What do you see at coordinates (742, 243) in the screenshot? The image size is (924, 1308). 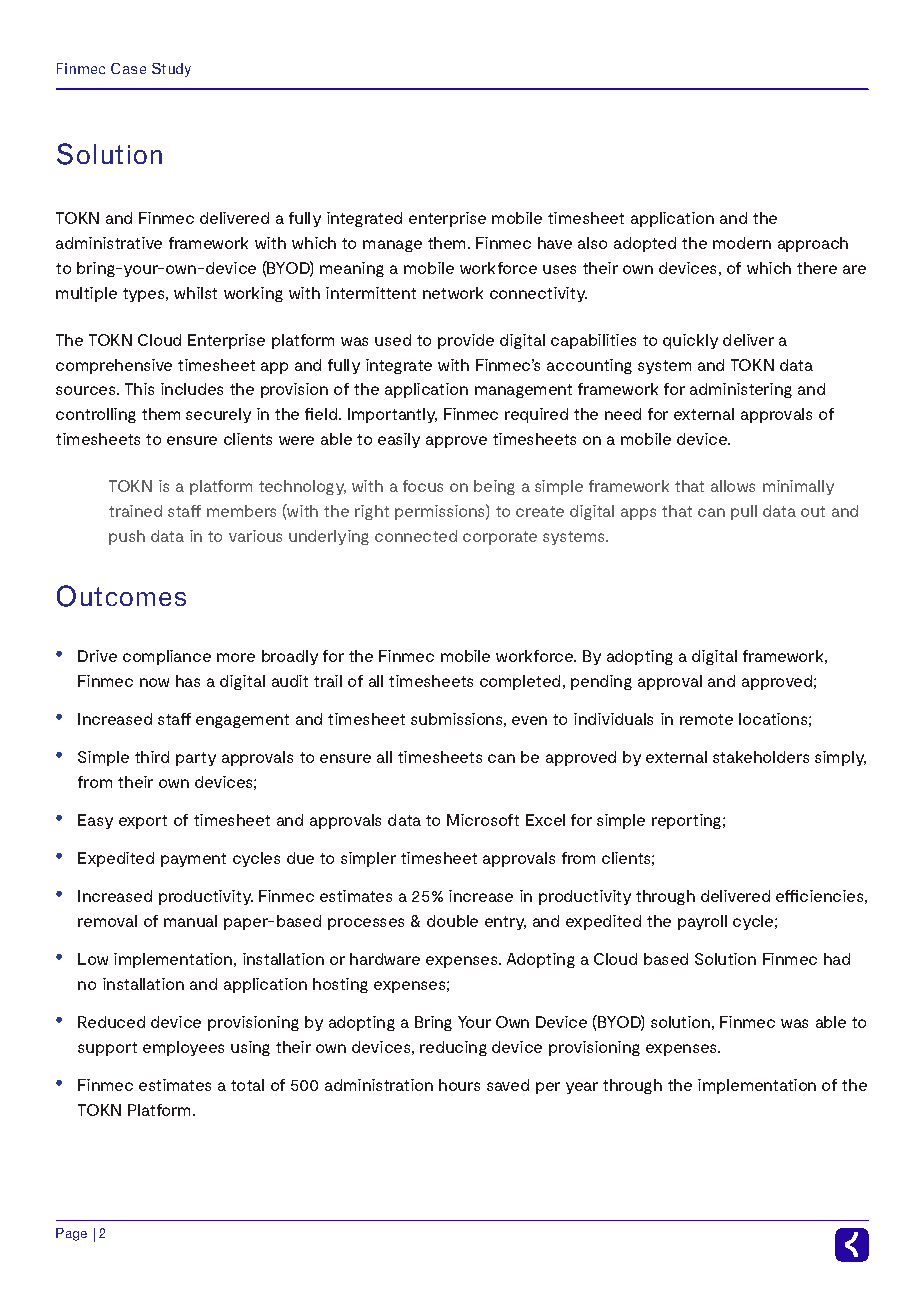 I see `modern` at bounding box center [742, 243].
